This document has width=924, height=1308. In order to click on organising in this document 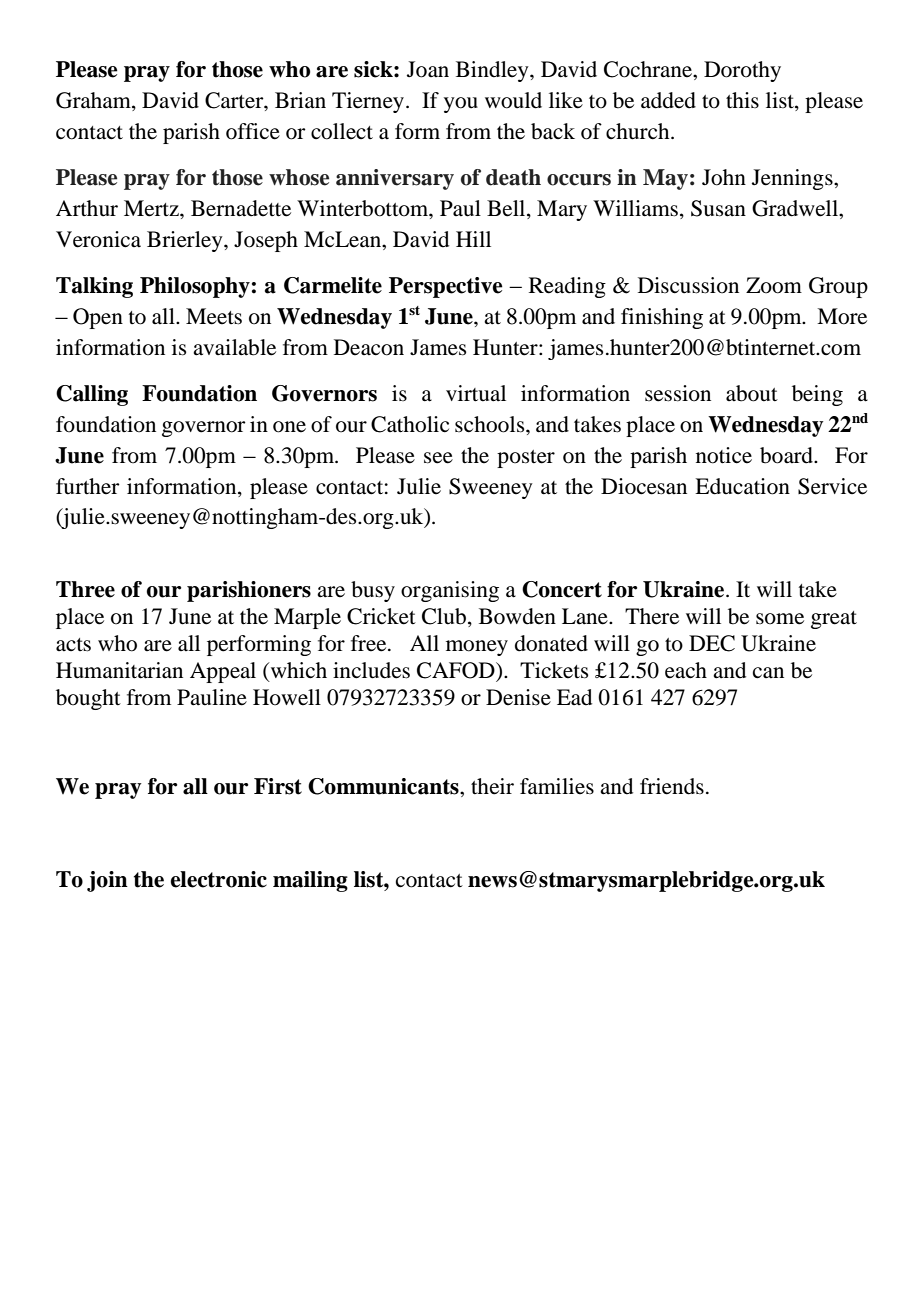, I will do `click(450, 591)`.
